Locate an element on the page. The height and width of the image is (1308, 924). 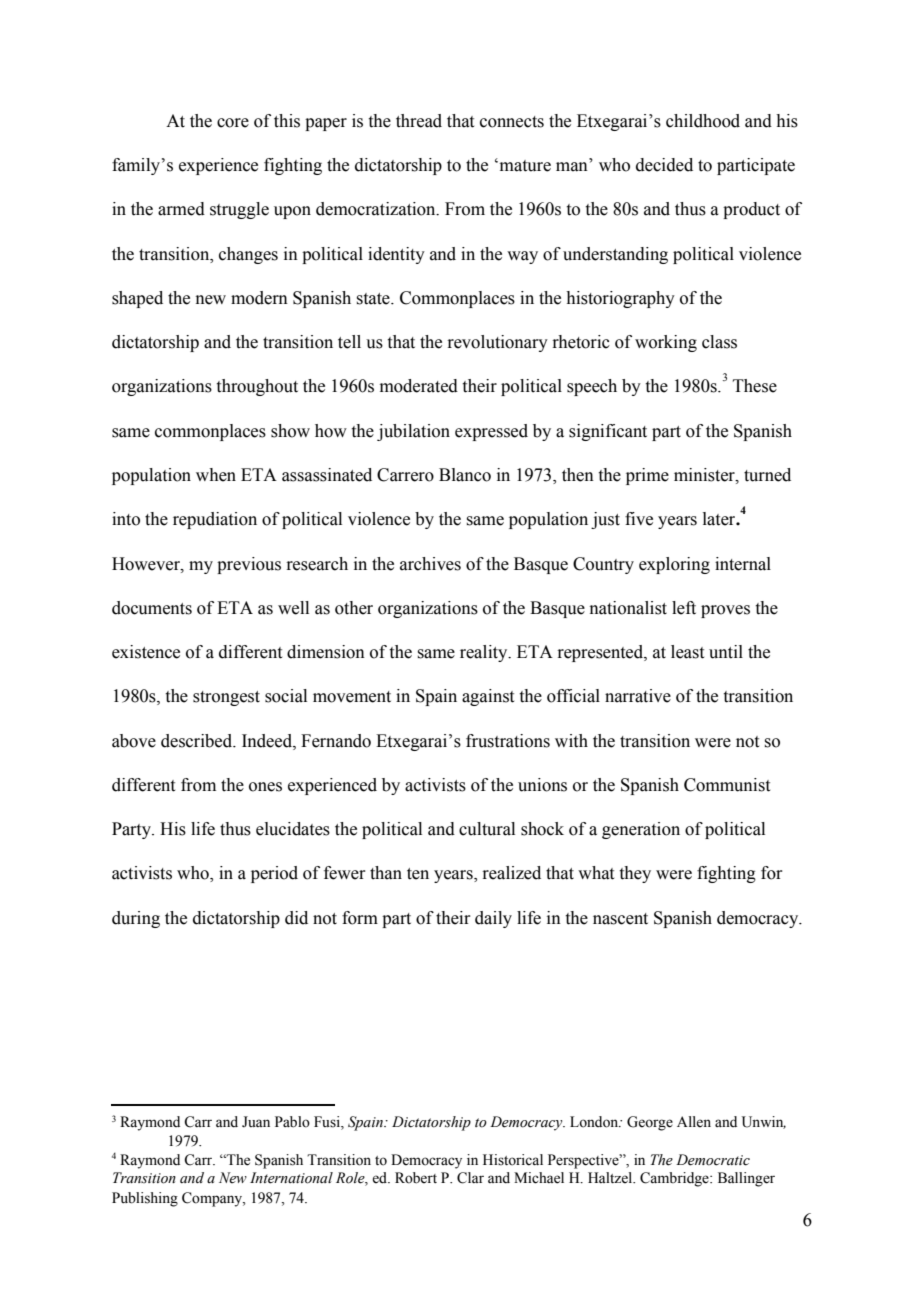
Publishing is located at coordinates (145, 1199).
